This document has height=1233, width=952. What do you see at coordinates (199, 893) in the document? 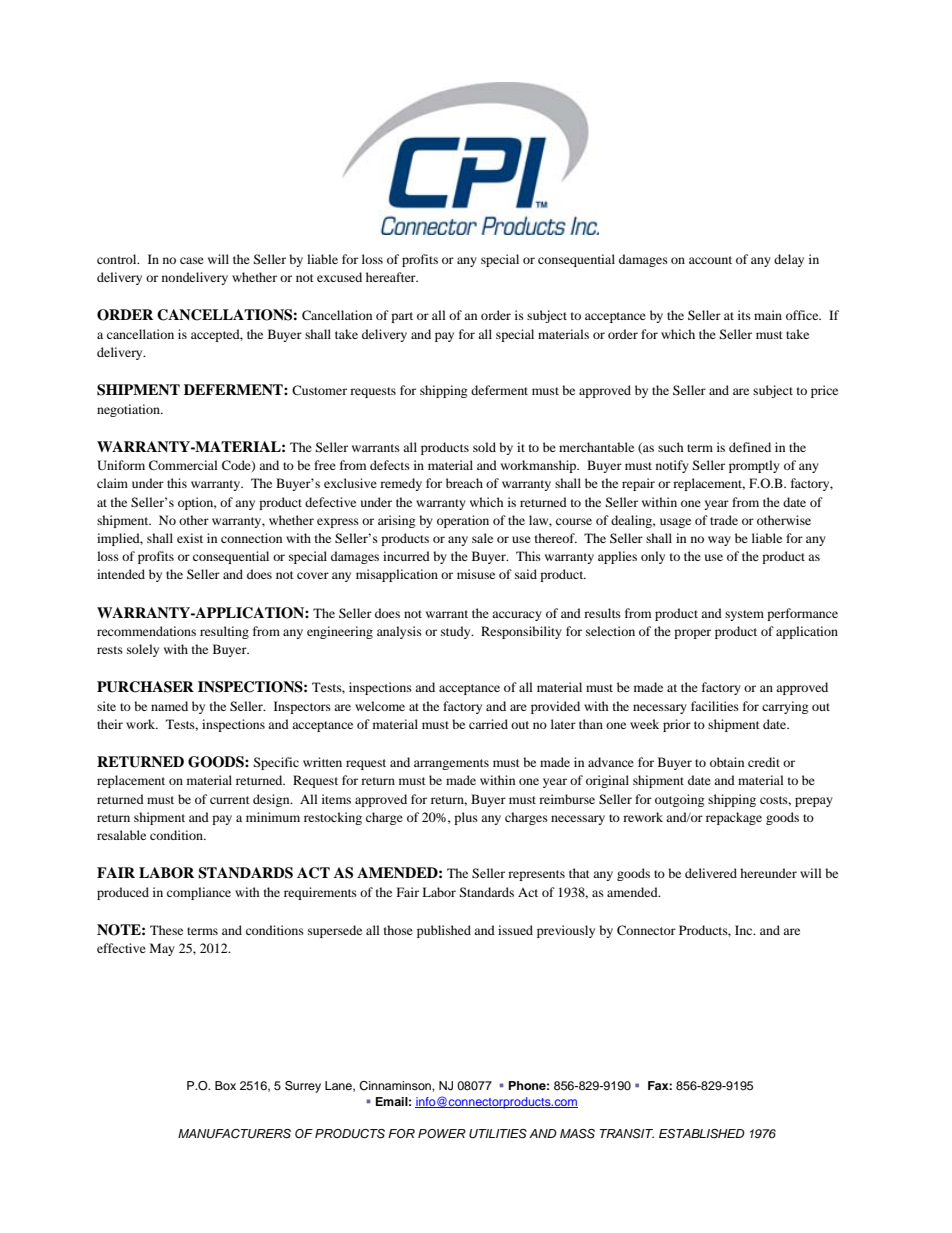
I see `compliance` at bounding box center [199, 893].
